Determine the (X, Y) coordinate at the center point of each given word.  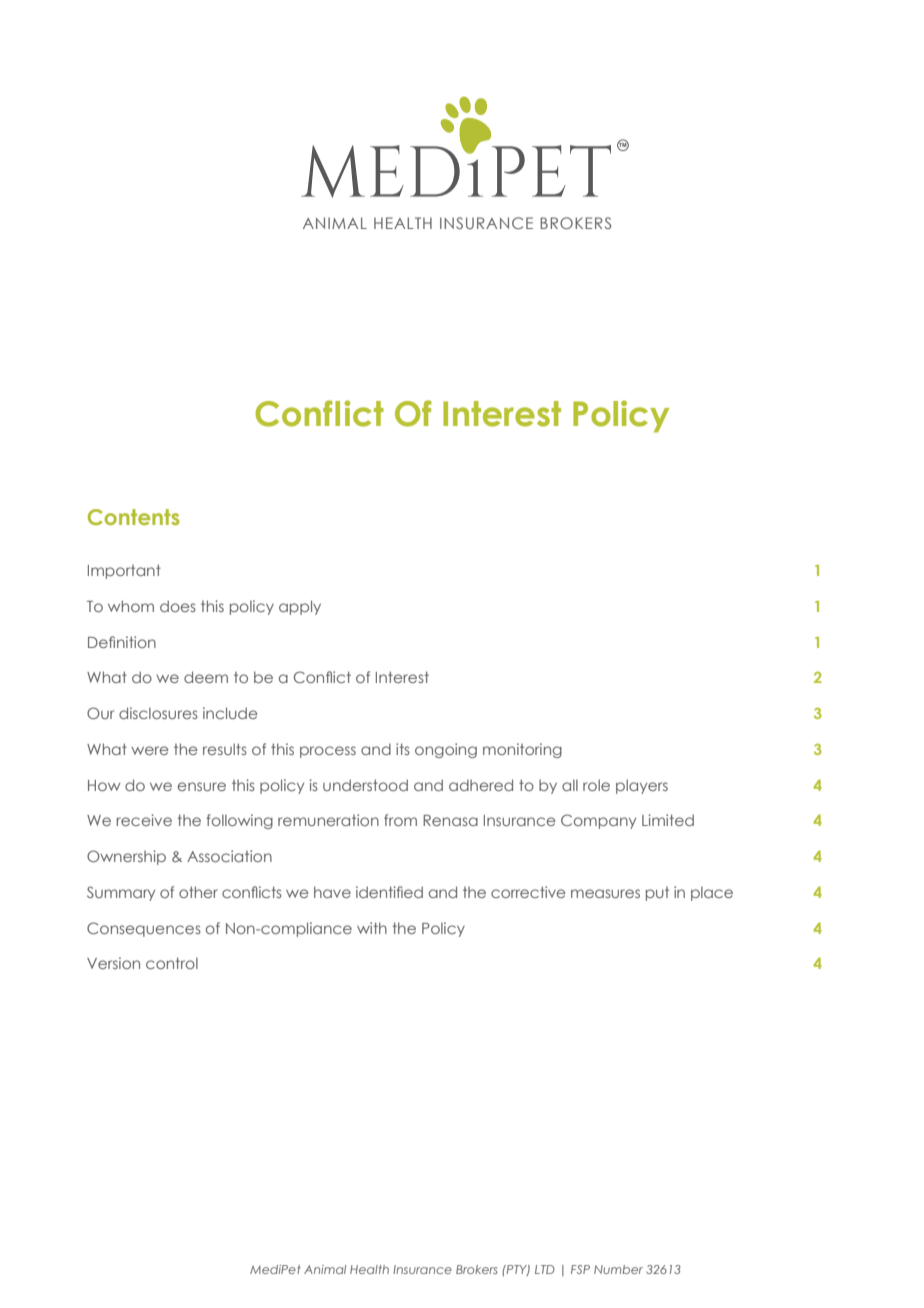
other (198, 892)
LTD (545, 1269)
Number (618, 1269)
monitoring (522, 750)
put (657, 894)
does (178, 606)
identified (389, 892)
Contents (134, 517)
